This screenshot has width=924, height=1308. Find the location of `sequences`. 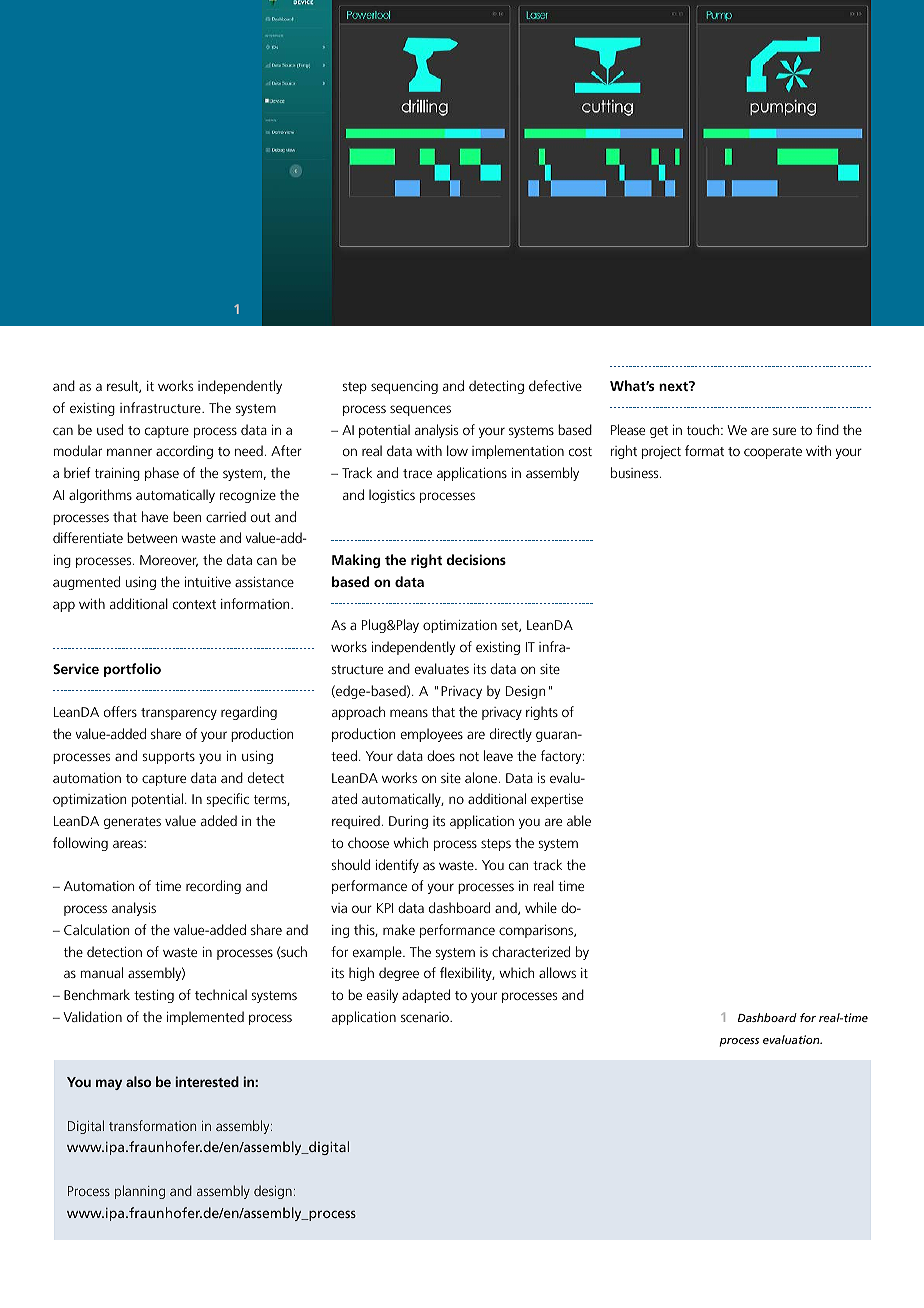

sequences is located at coordinates (420, 410).
